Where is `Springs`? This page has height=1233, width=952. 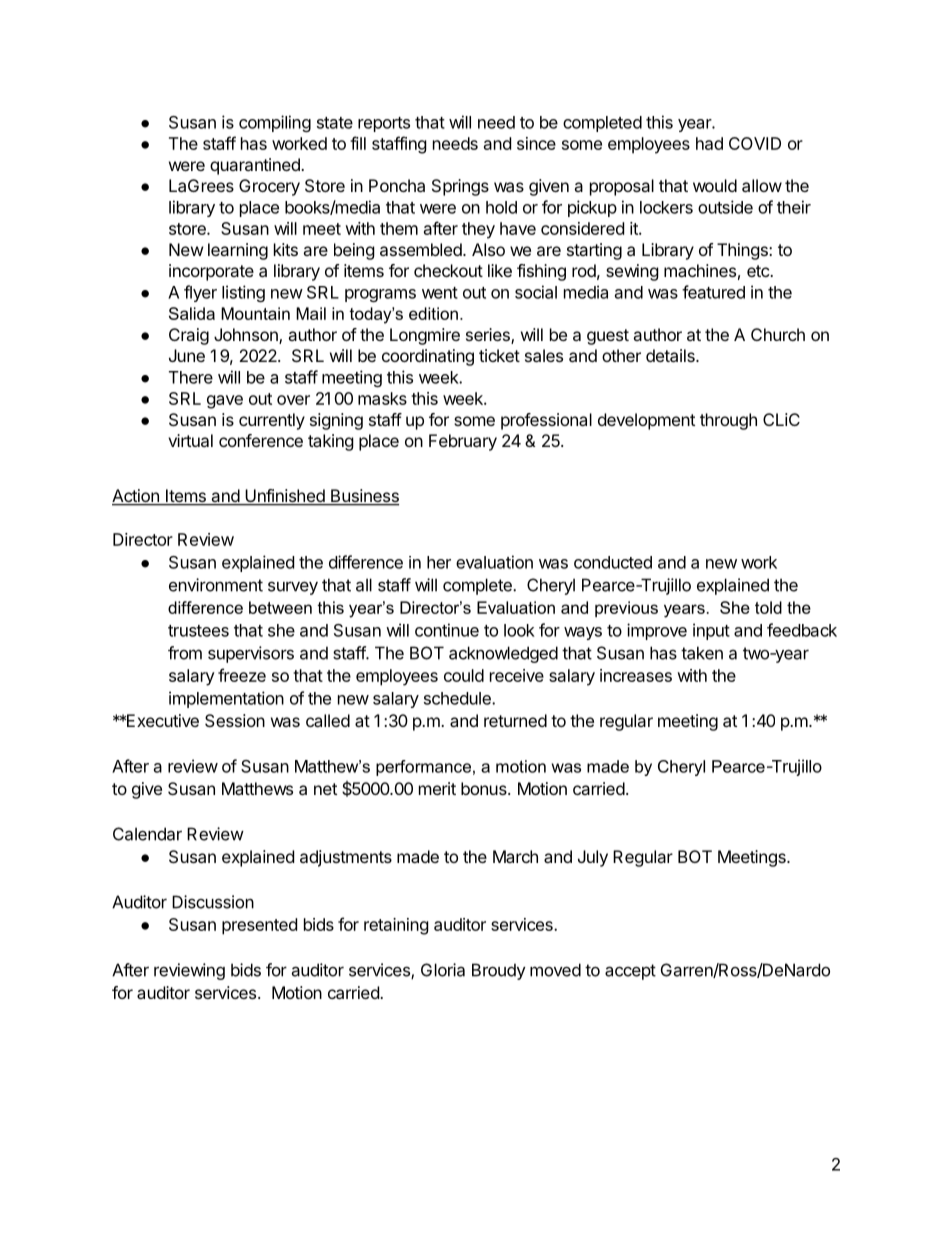 Springs is located at coordinates (460, 187).
